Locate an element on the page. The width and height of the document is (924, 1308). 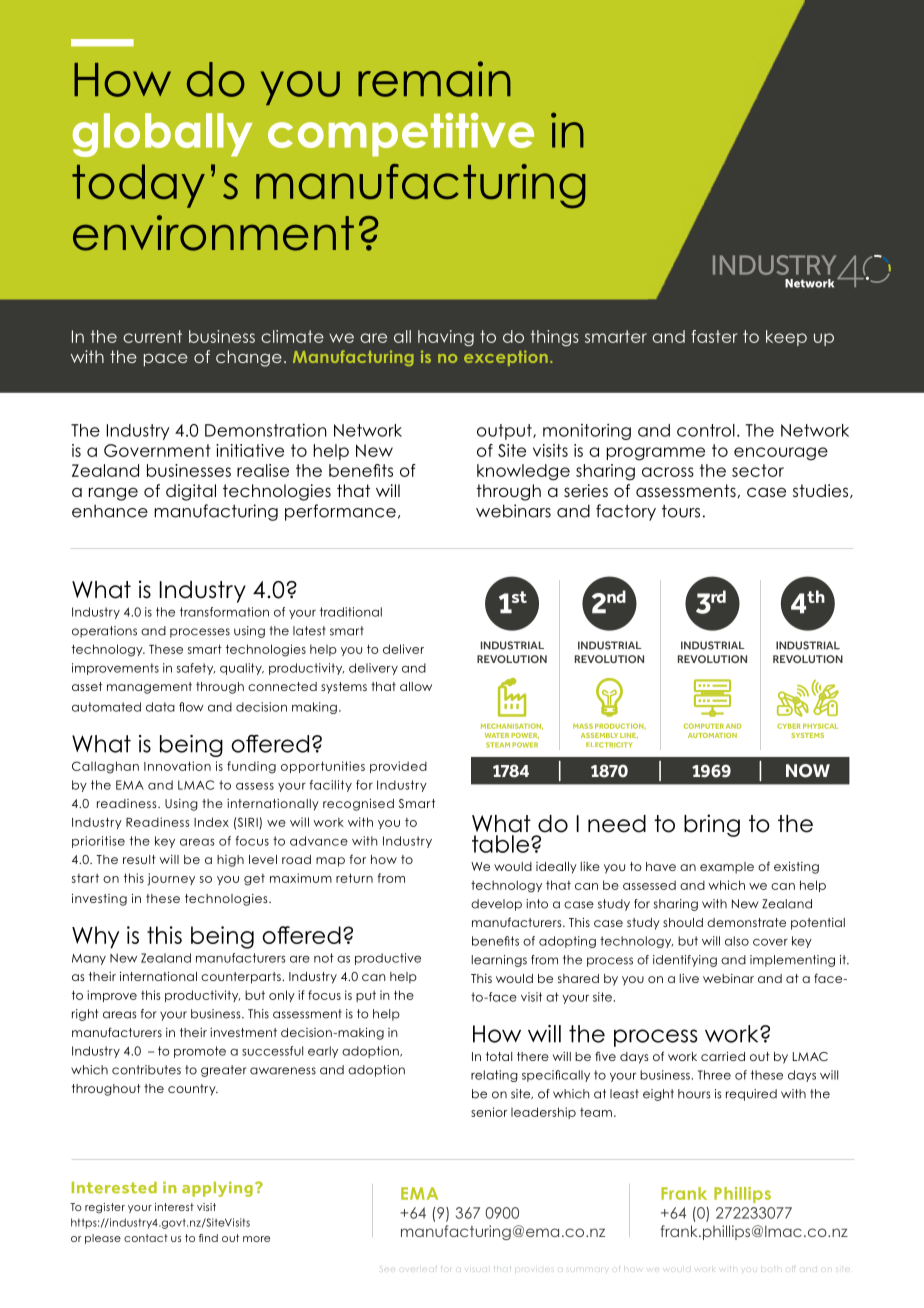
required is located at coordinates (751, 1095).
